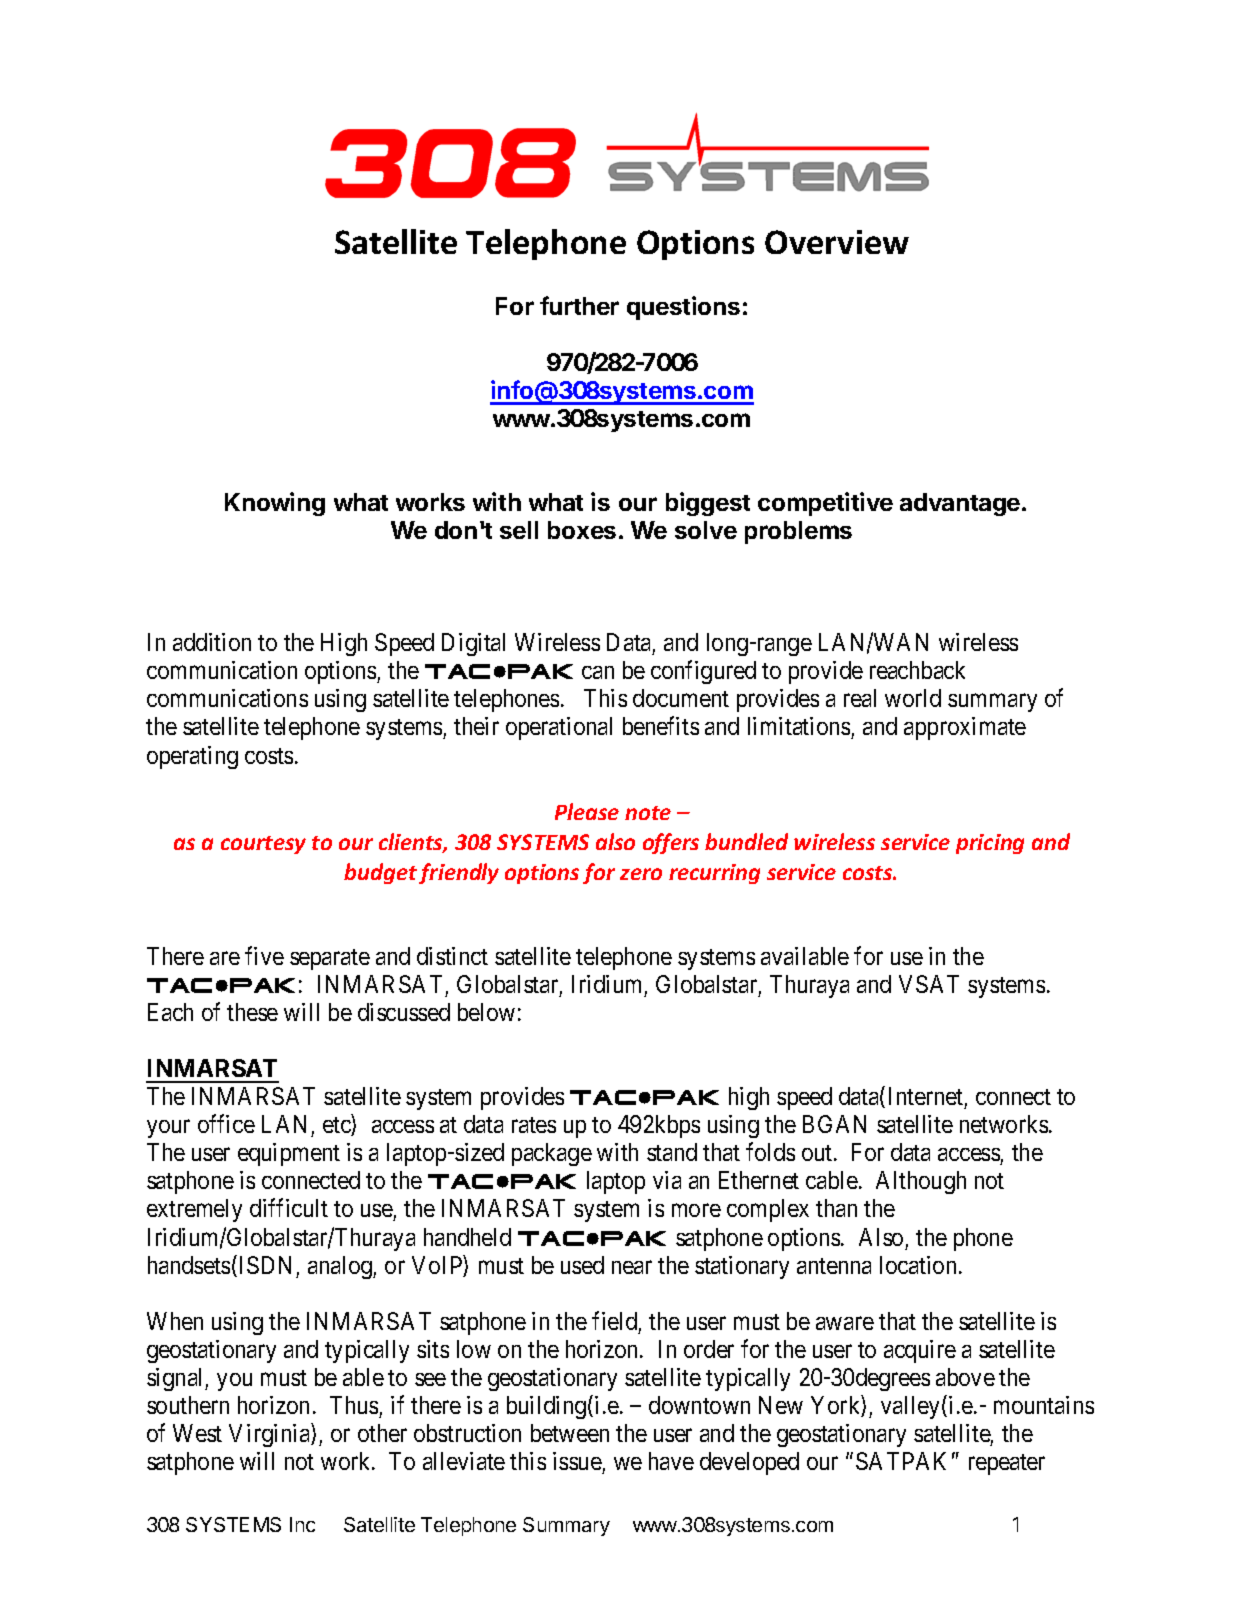 This screenshot has height=1610, width=1244. I want to click on above, so click(965, 1377).
